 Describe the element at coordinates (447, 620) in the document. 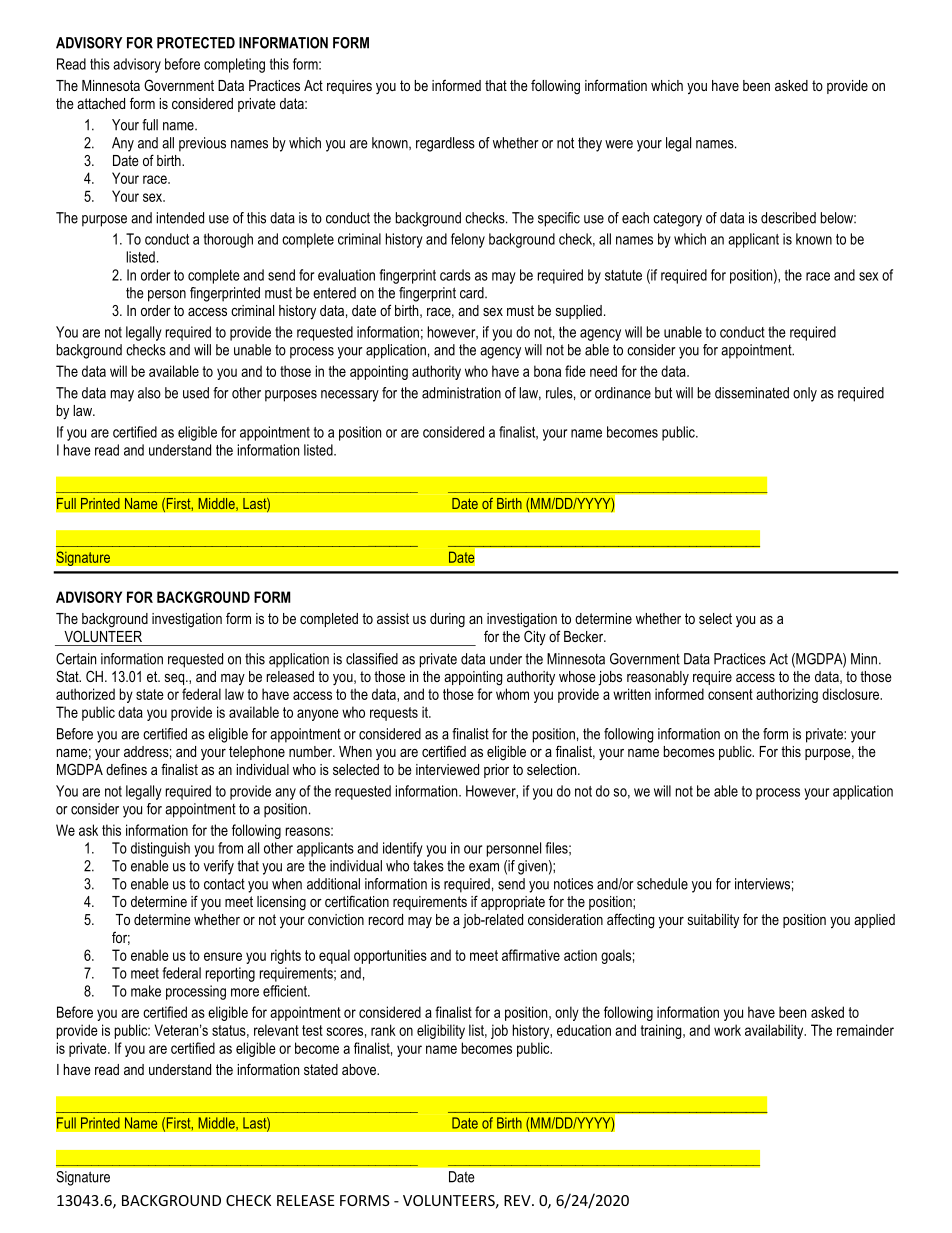

I see `during` at that location.
